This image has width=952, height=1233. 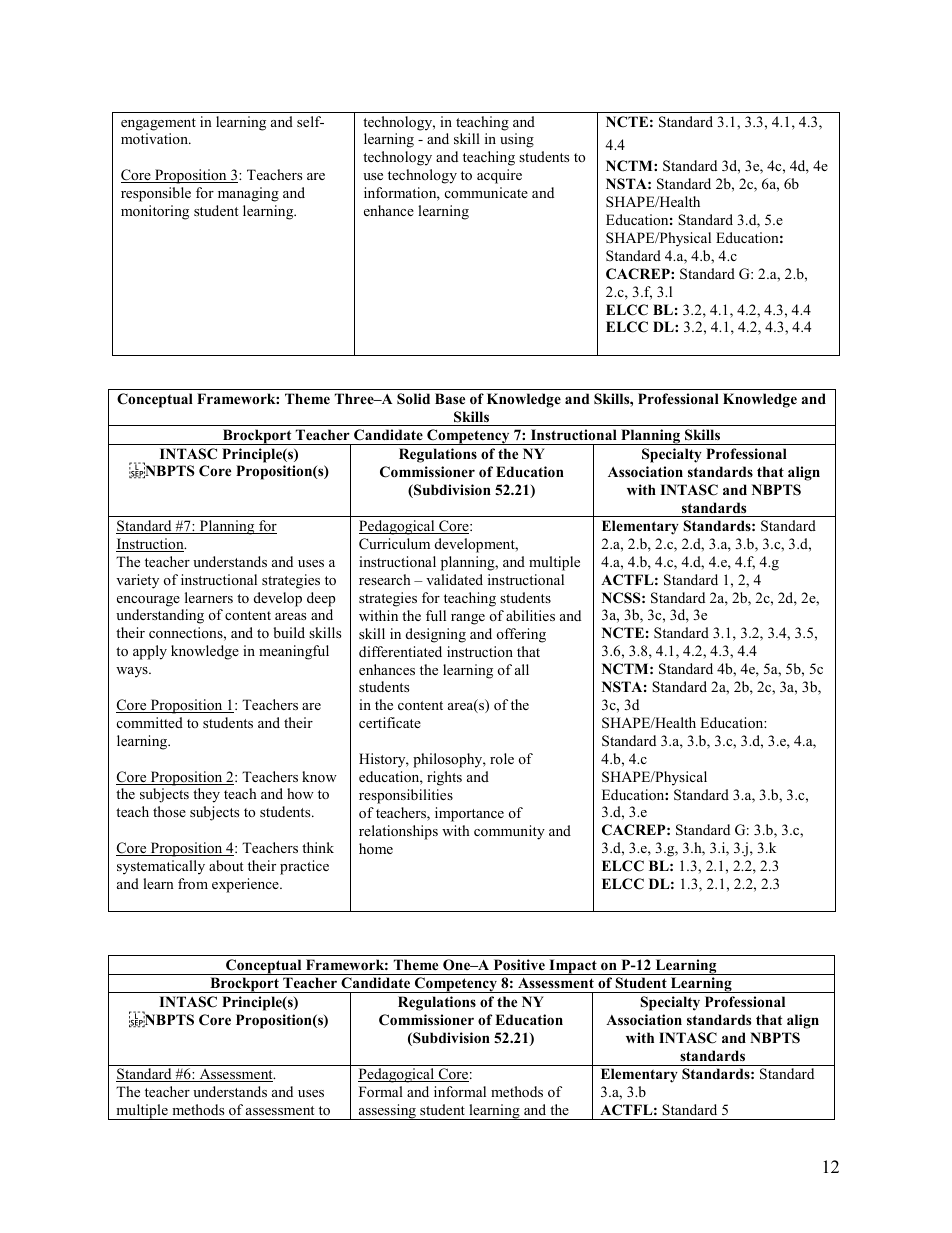 I want to click on deep, so click(x=321, y=599).
